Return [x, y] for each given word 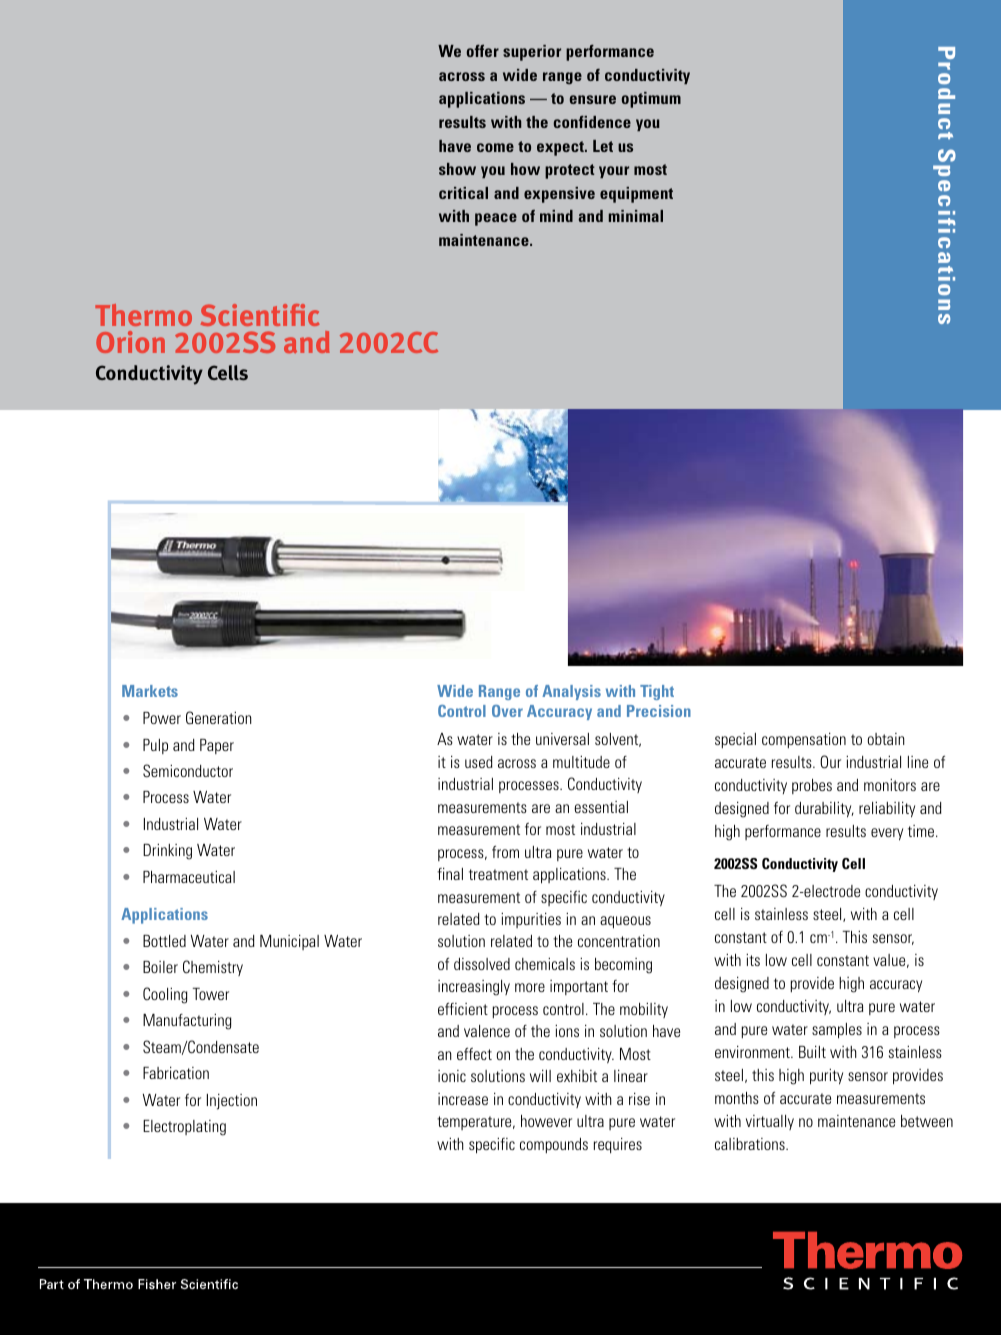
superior [532, 53]
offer [483, 51]
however [546, 1121]
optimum [651, 100]
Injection [232, 1102]
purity [826, 1077]
